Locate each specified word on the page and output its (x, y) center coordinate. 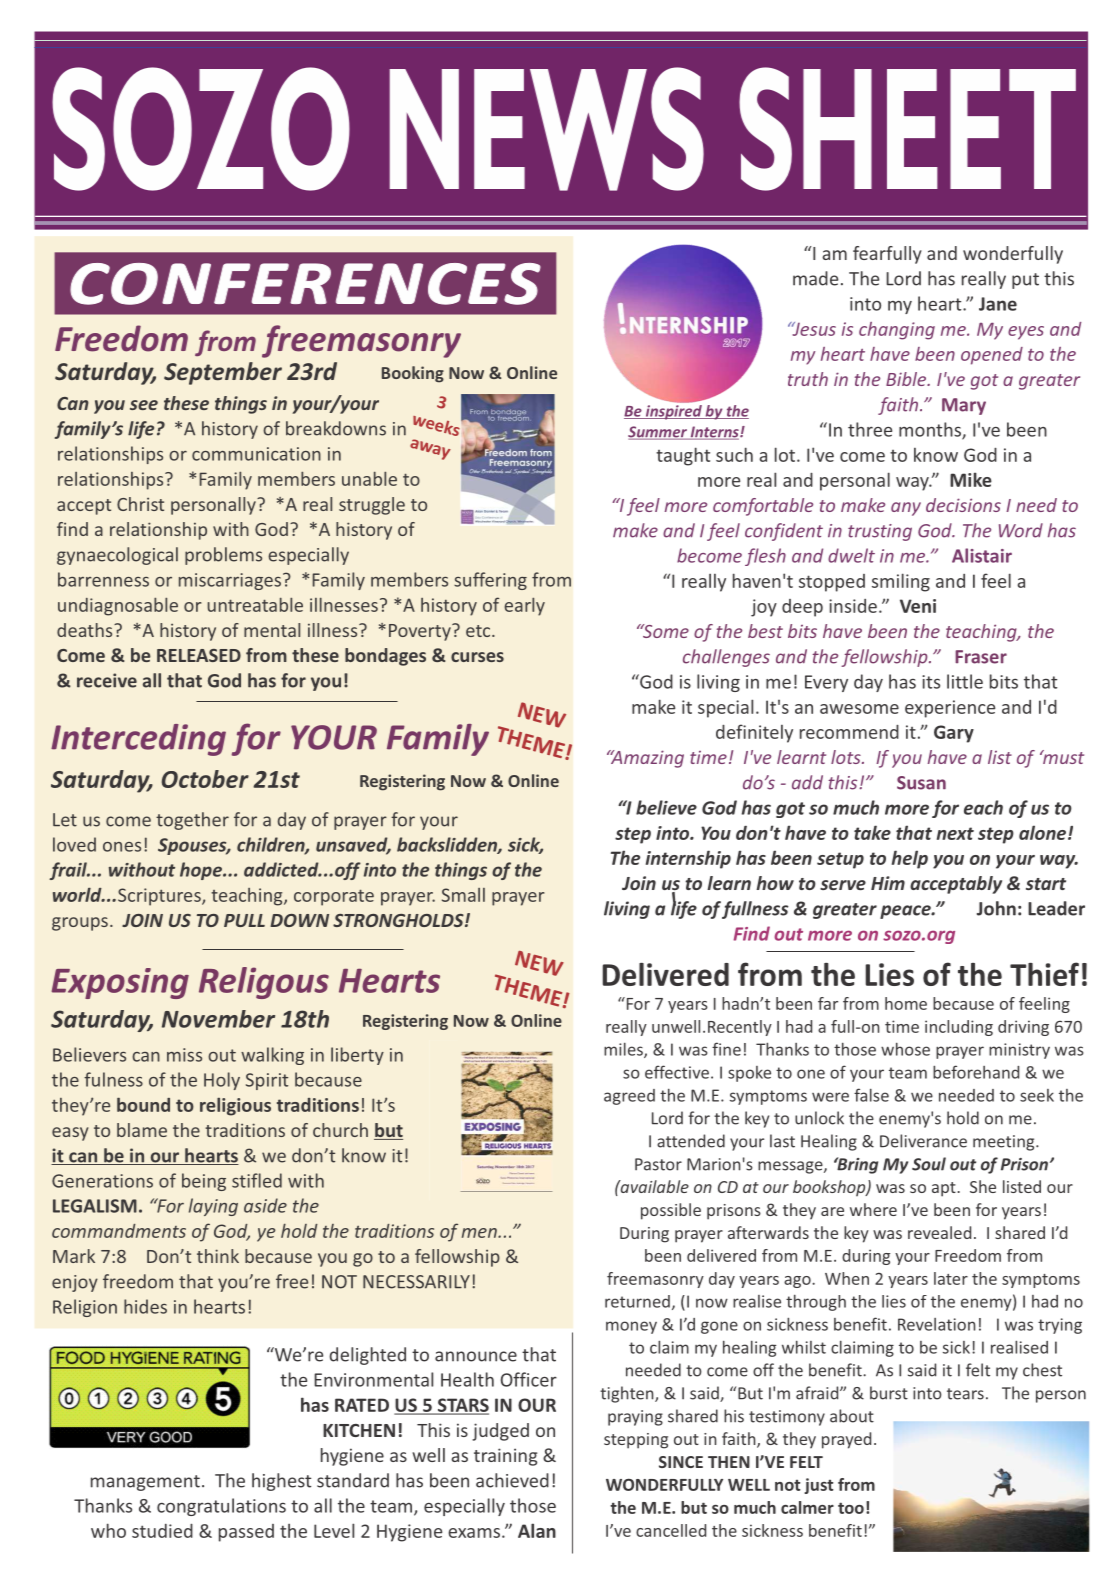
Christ (140, 504)
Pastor (658, 1164)
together (192, 821)
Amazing (646, 759)
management (145, 1483)
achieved (512, 1480)
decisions (963, 505)
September (223, 373)
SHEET (907, 129)
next (955, 833)
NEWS (547, 129)
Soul (929, 1164)
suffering (490, 581)
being (204, 1182)
